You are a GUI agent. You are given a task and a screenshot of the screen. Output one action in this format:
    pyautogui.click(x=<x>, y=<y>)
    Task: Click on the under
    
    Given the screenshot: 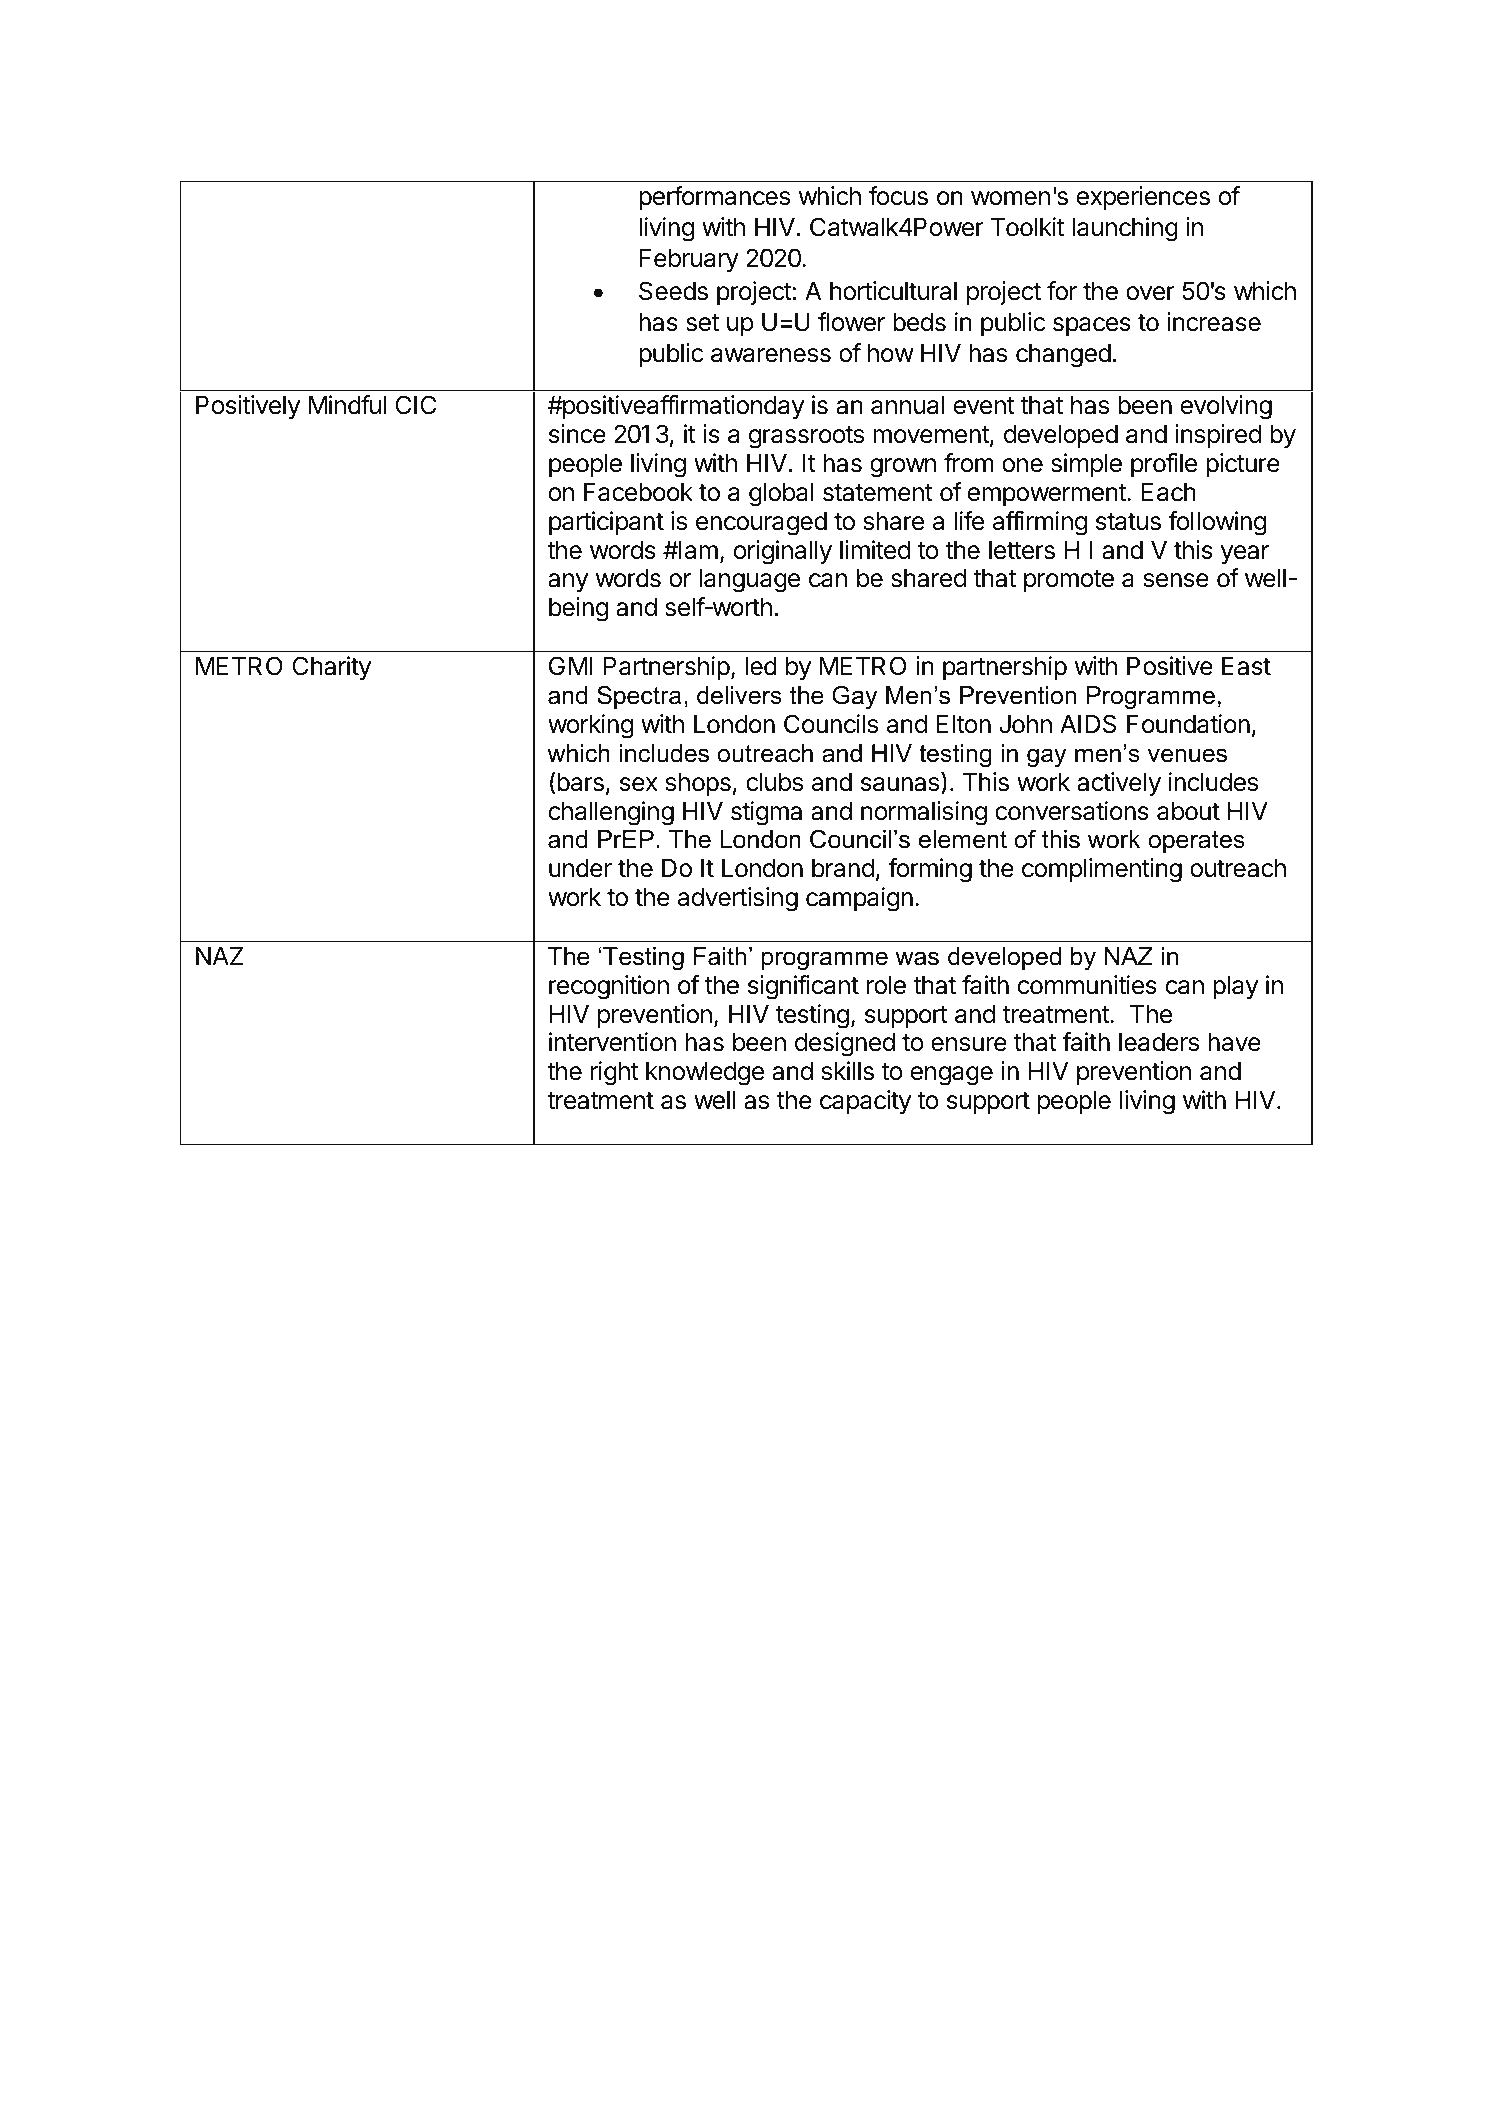 What is the action you would take?
    pyautogui.click(x=580, y=868)
